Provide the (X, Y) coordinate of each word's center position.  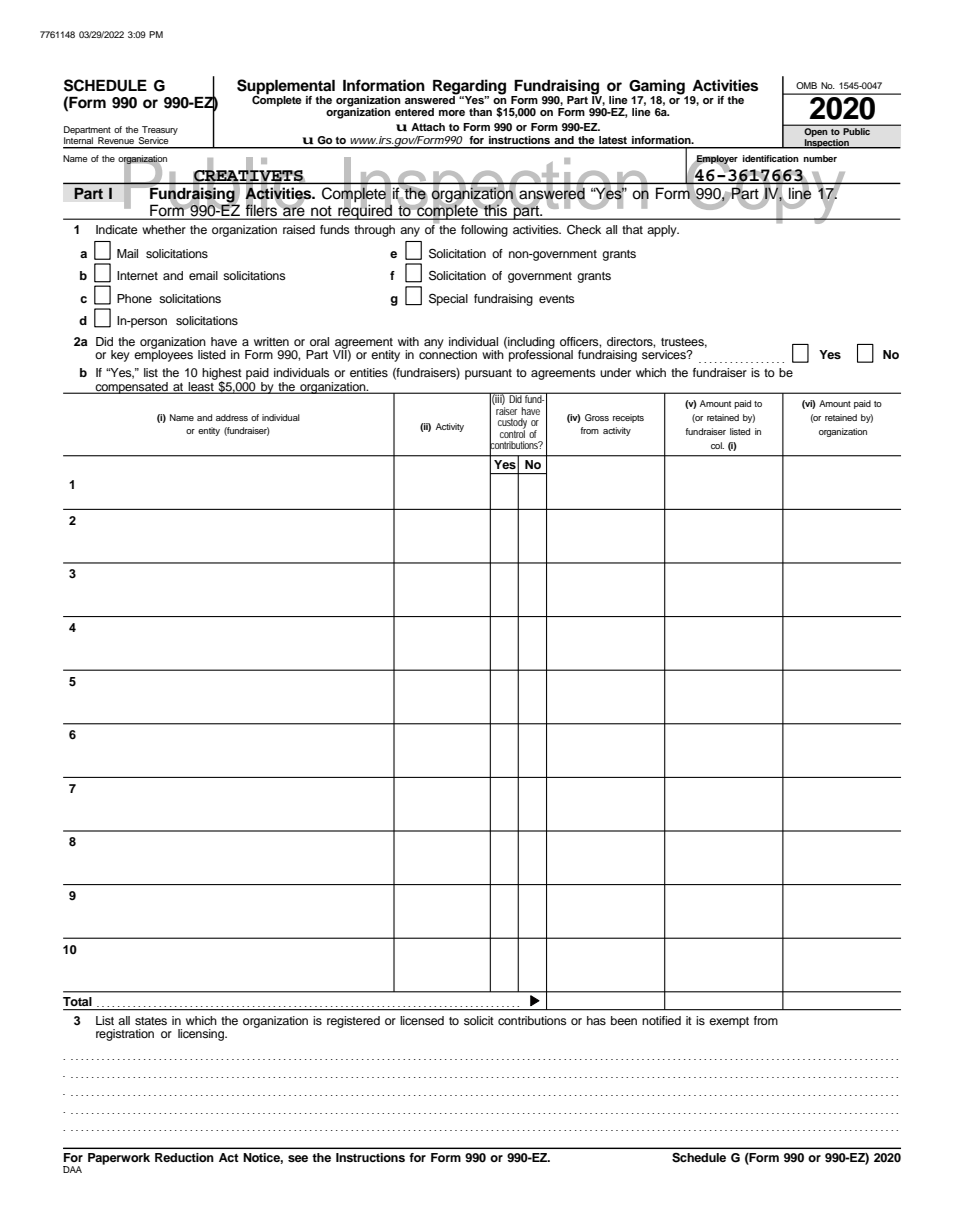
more (452, 113)
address (232, 417)
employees (163, 355)
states (151, 1021)
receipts (628, 418)
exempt (729, 1022)
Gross (597, 417)
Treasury (159, 132)
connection (448, 353)
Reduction (184, 1157)
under (615, 372)
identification (771, 158)
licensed (422, 1020)
